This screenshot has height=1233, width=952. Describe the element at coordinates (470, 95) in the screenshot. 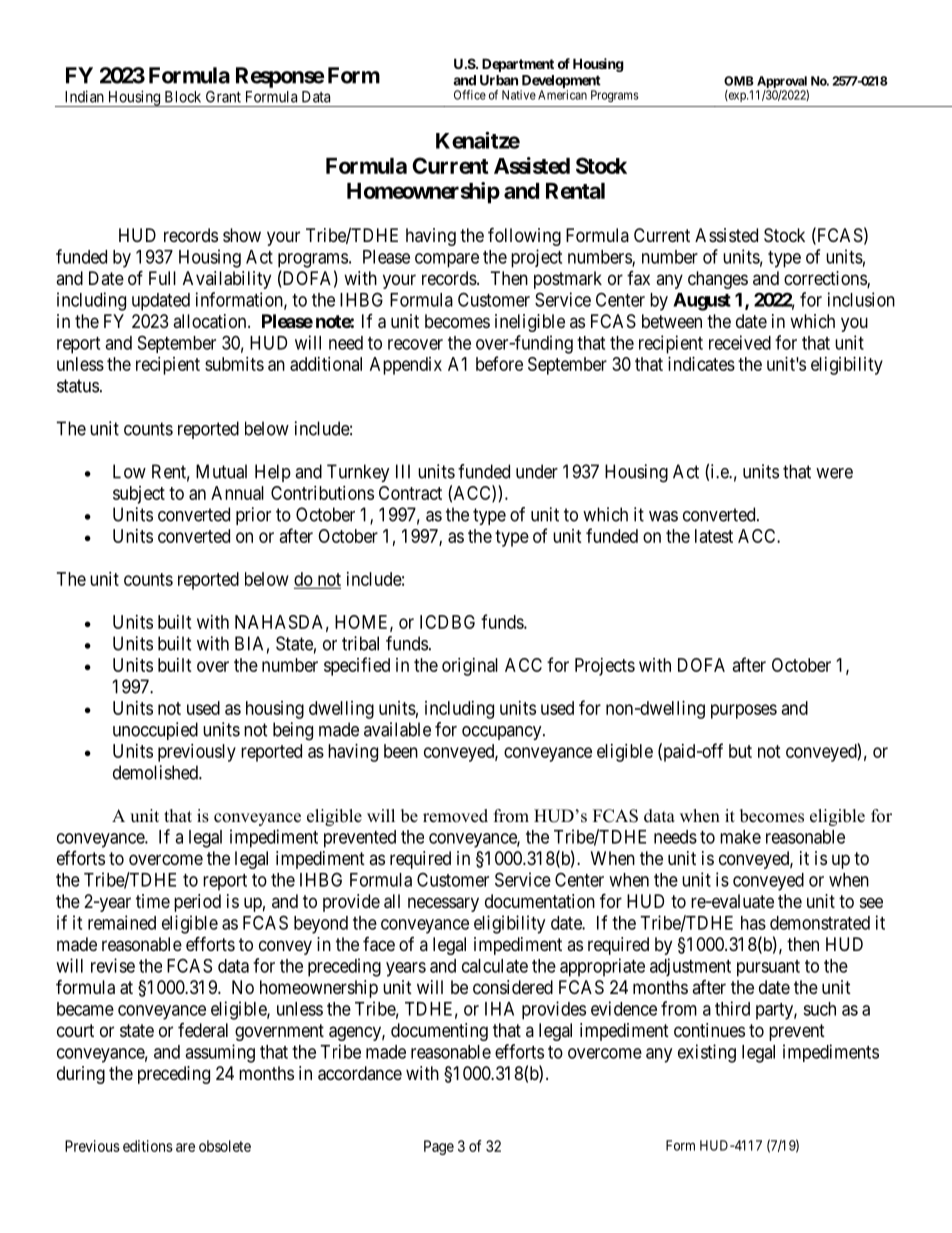

I see `Office` at that location.
